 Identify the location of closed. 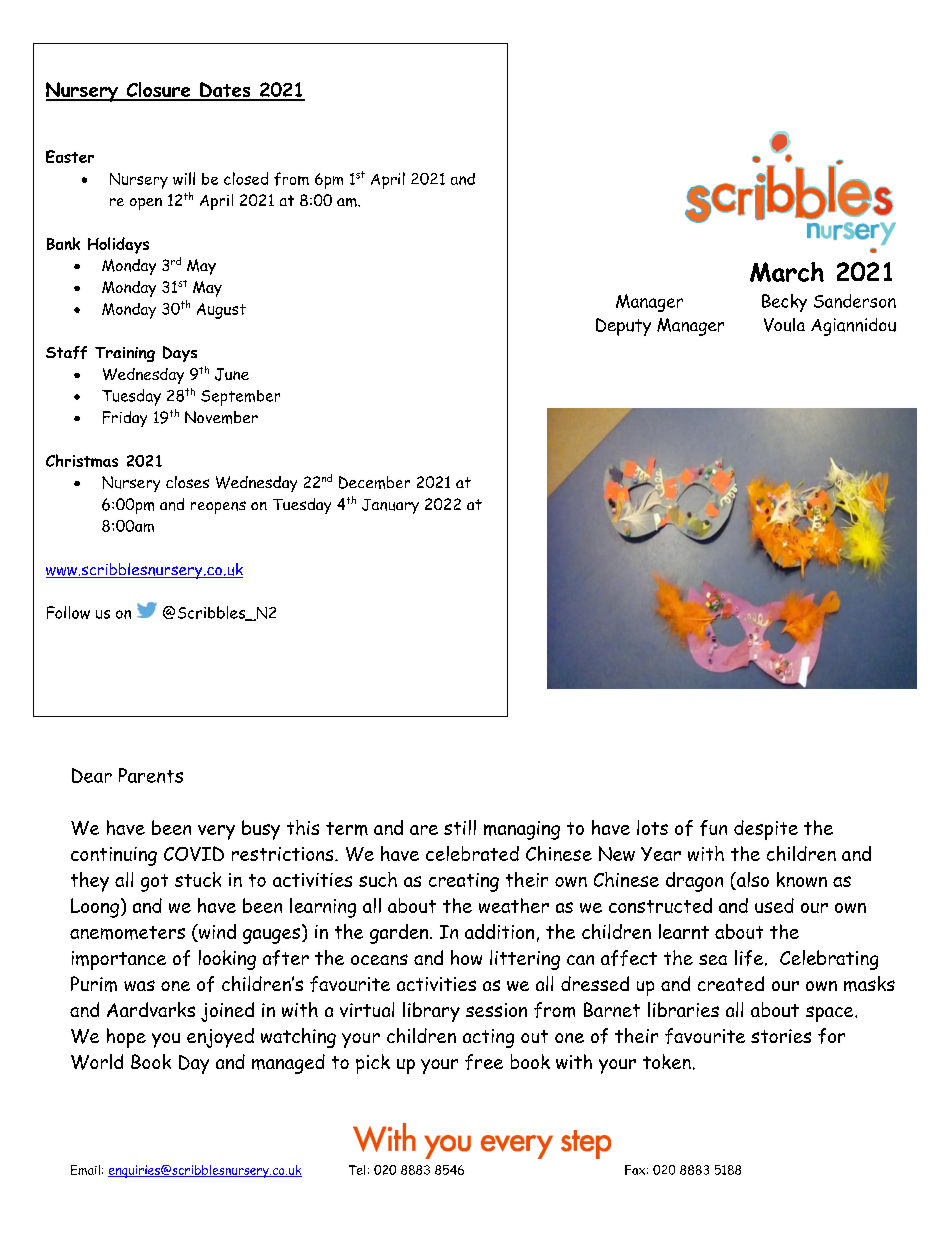
(246, 178).
